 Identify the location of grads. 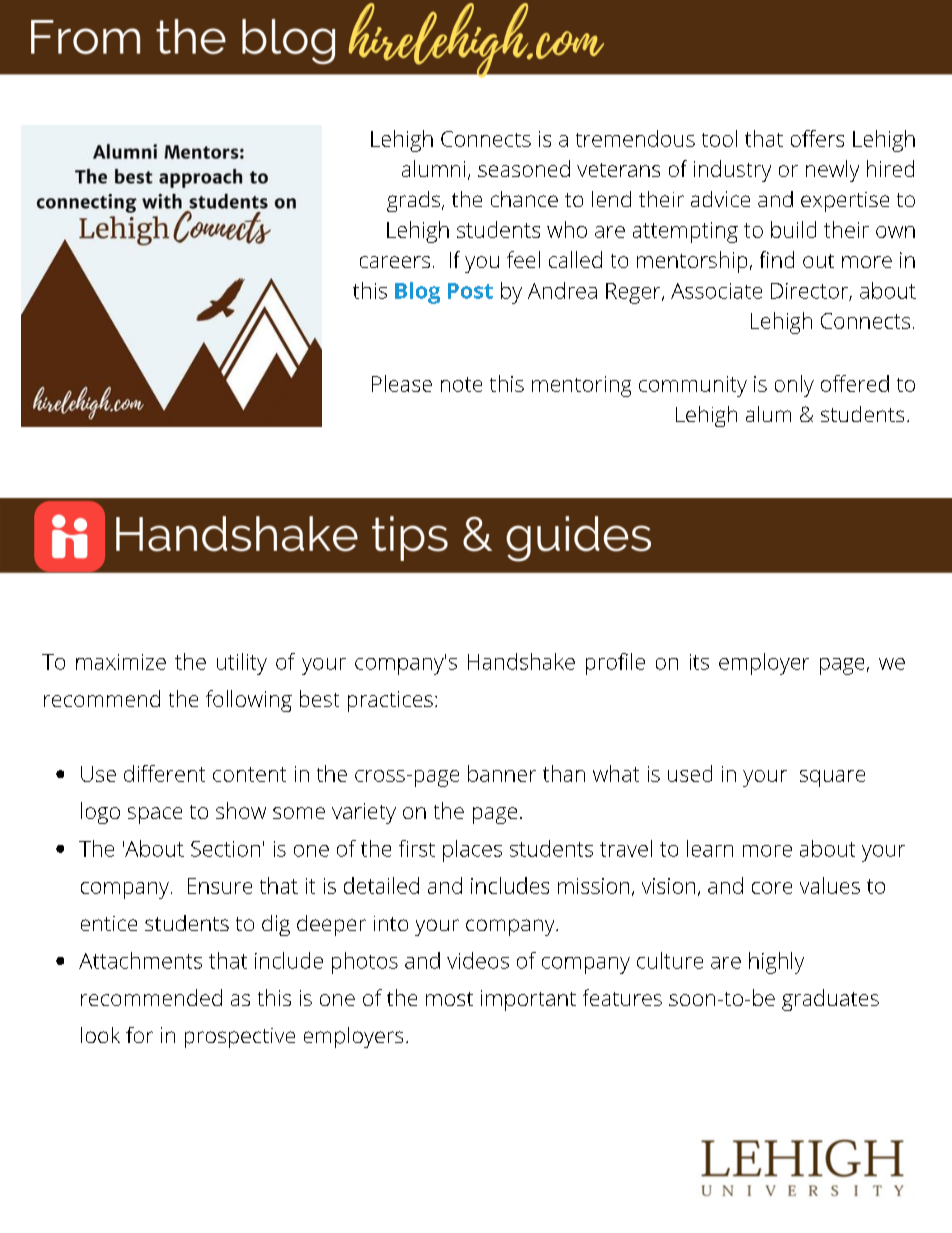
(415, 201).
